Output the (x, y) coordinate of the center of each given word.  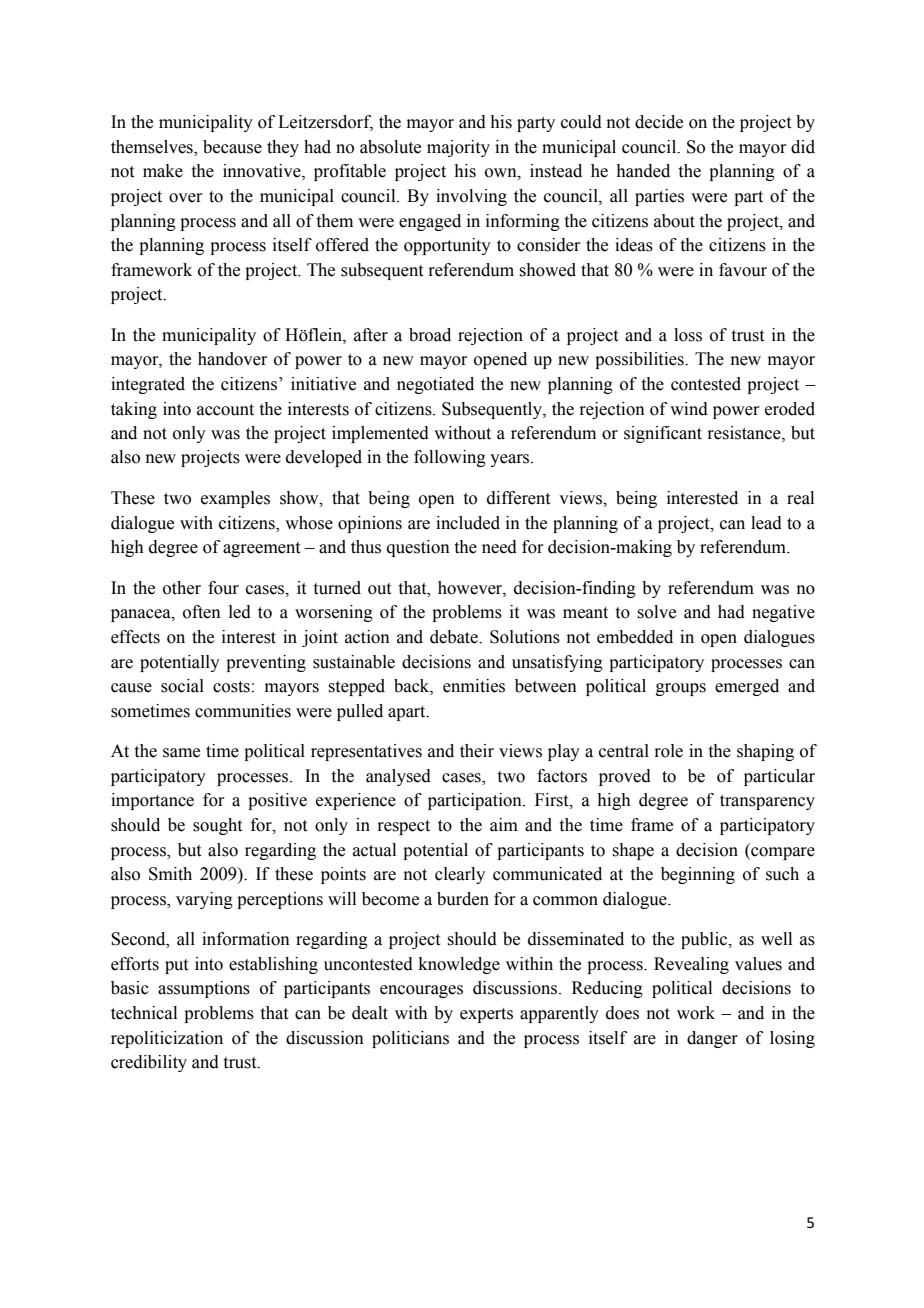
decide (659, 122)
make (163, 171)
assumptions (204, 989)
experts (486, 1015)
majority (458, 148)
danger (712, 1039)
